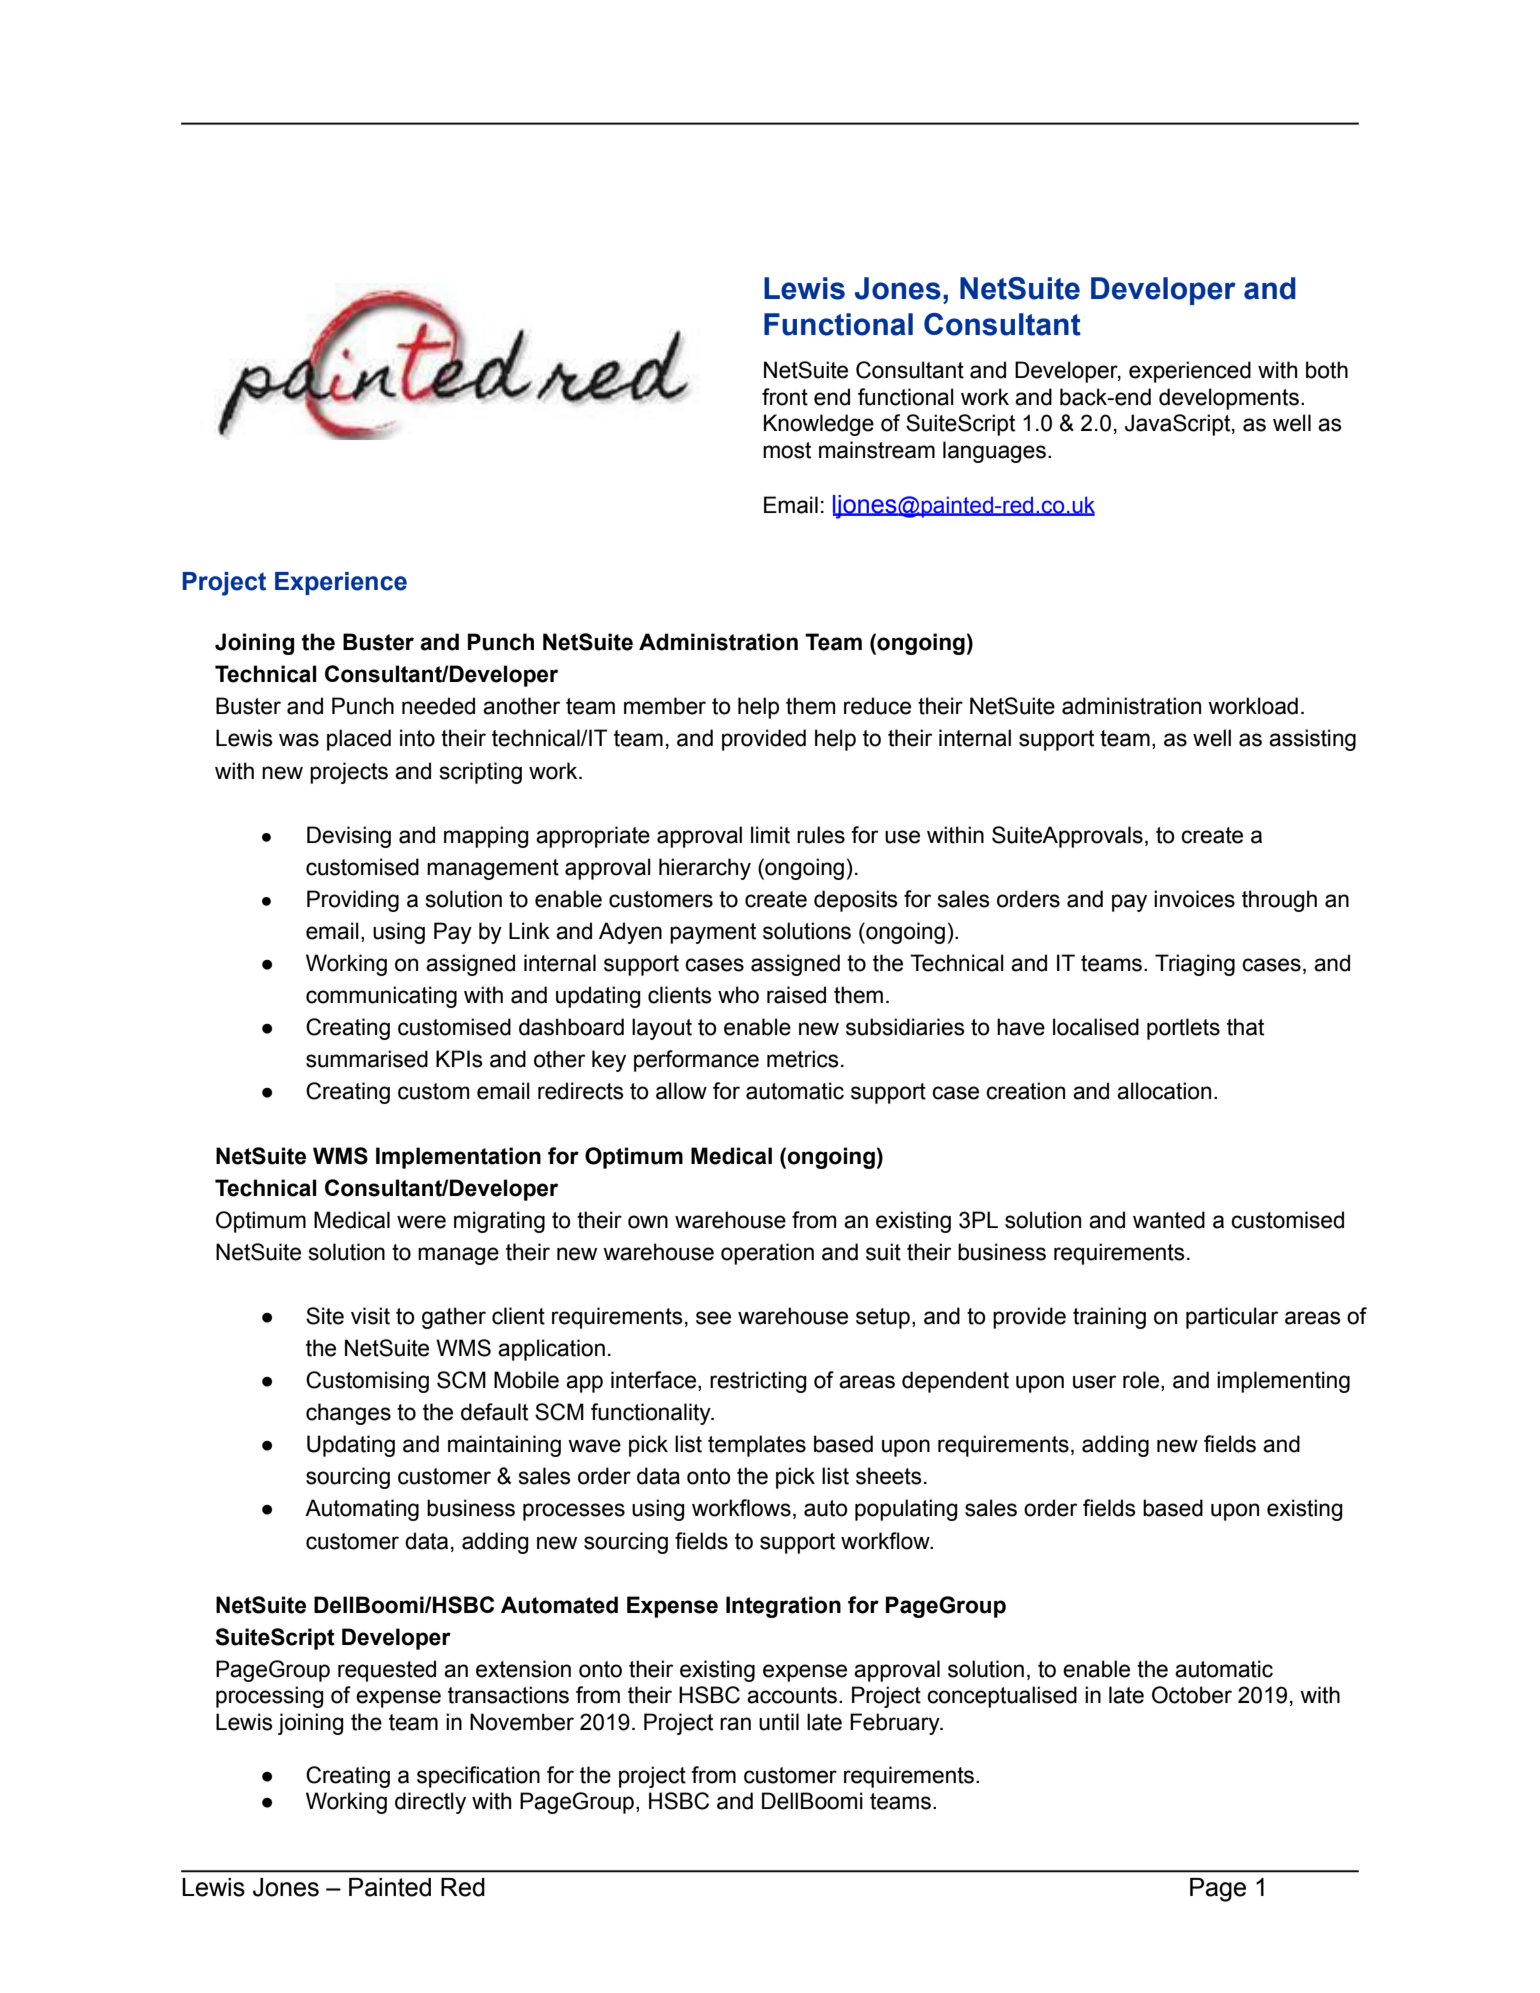 The height and width of the page is (1993, 1540). What do you see at coordinates (785, 397) in the page?
I see `front` at bounding box center [785, 397].
